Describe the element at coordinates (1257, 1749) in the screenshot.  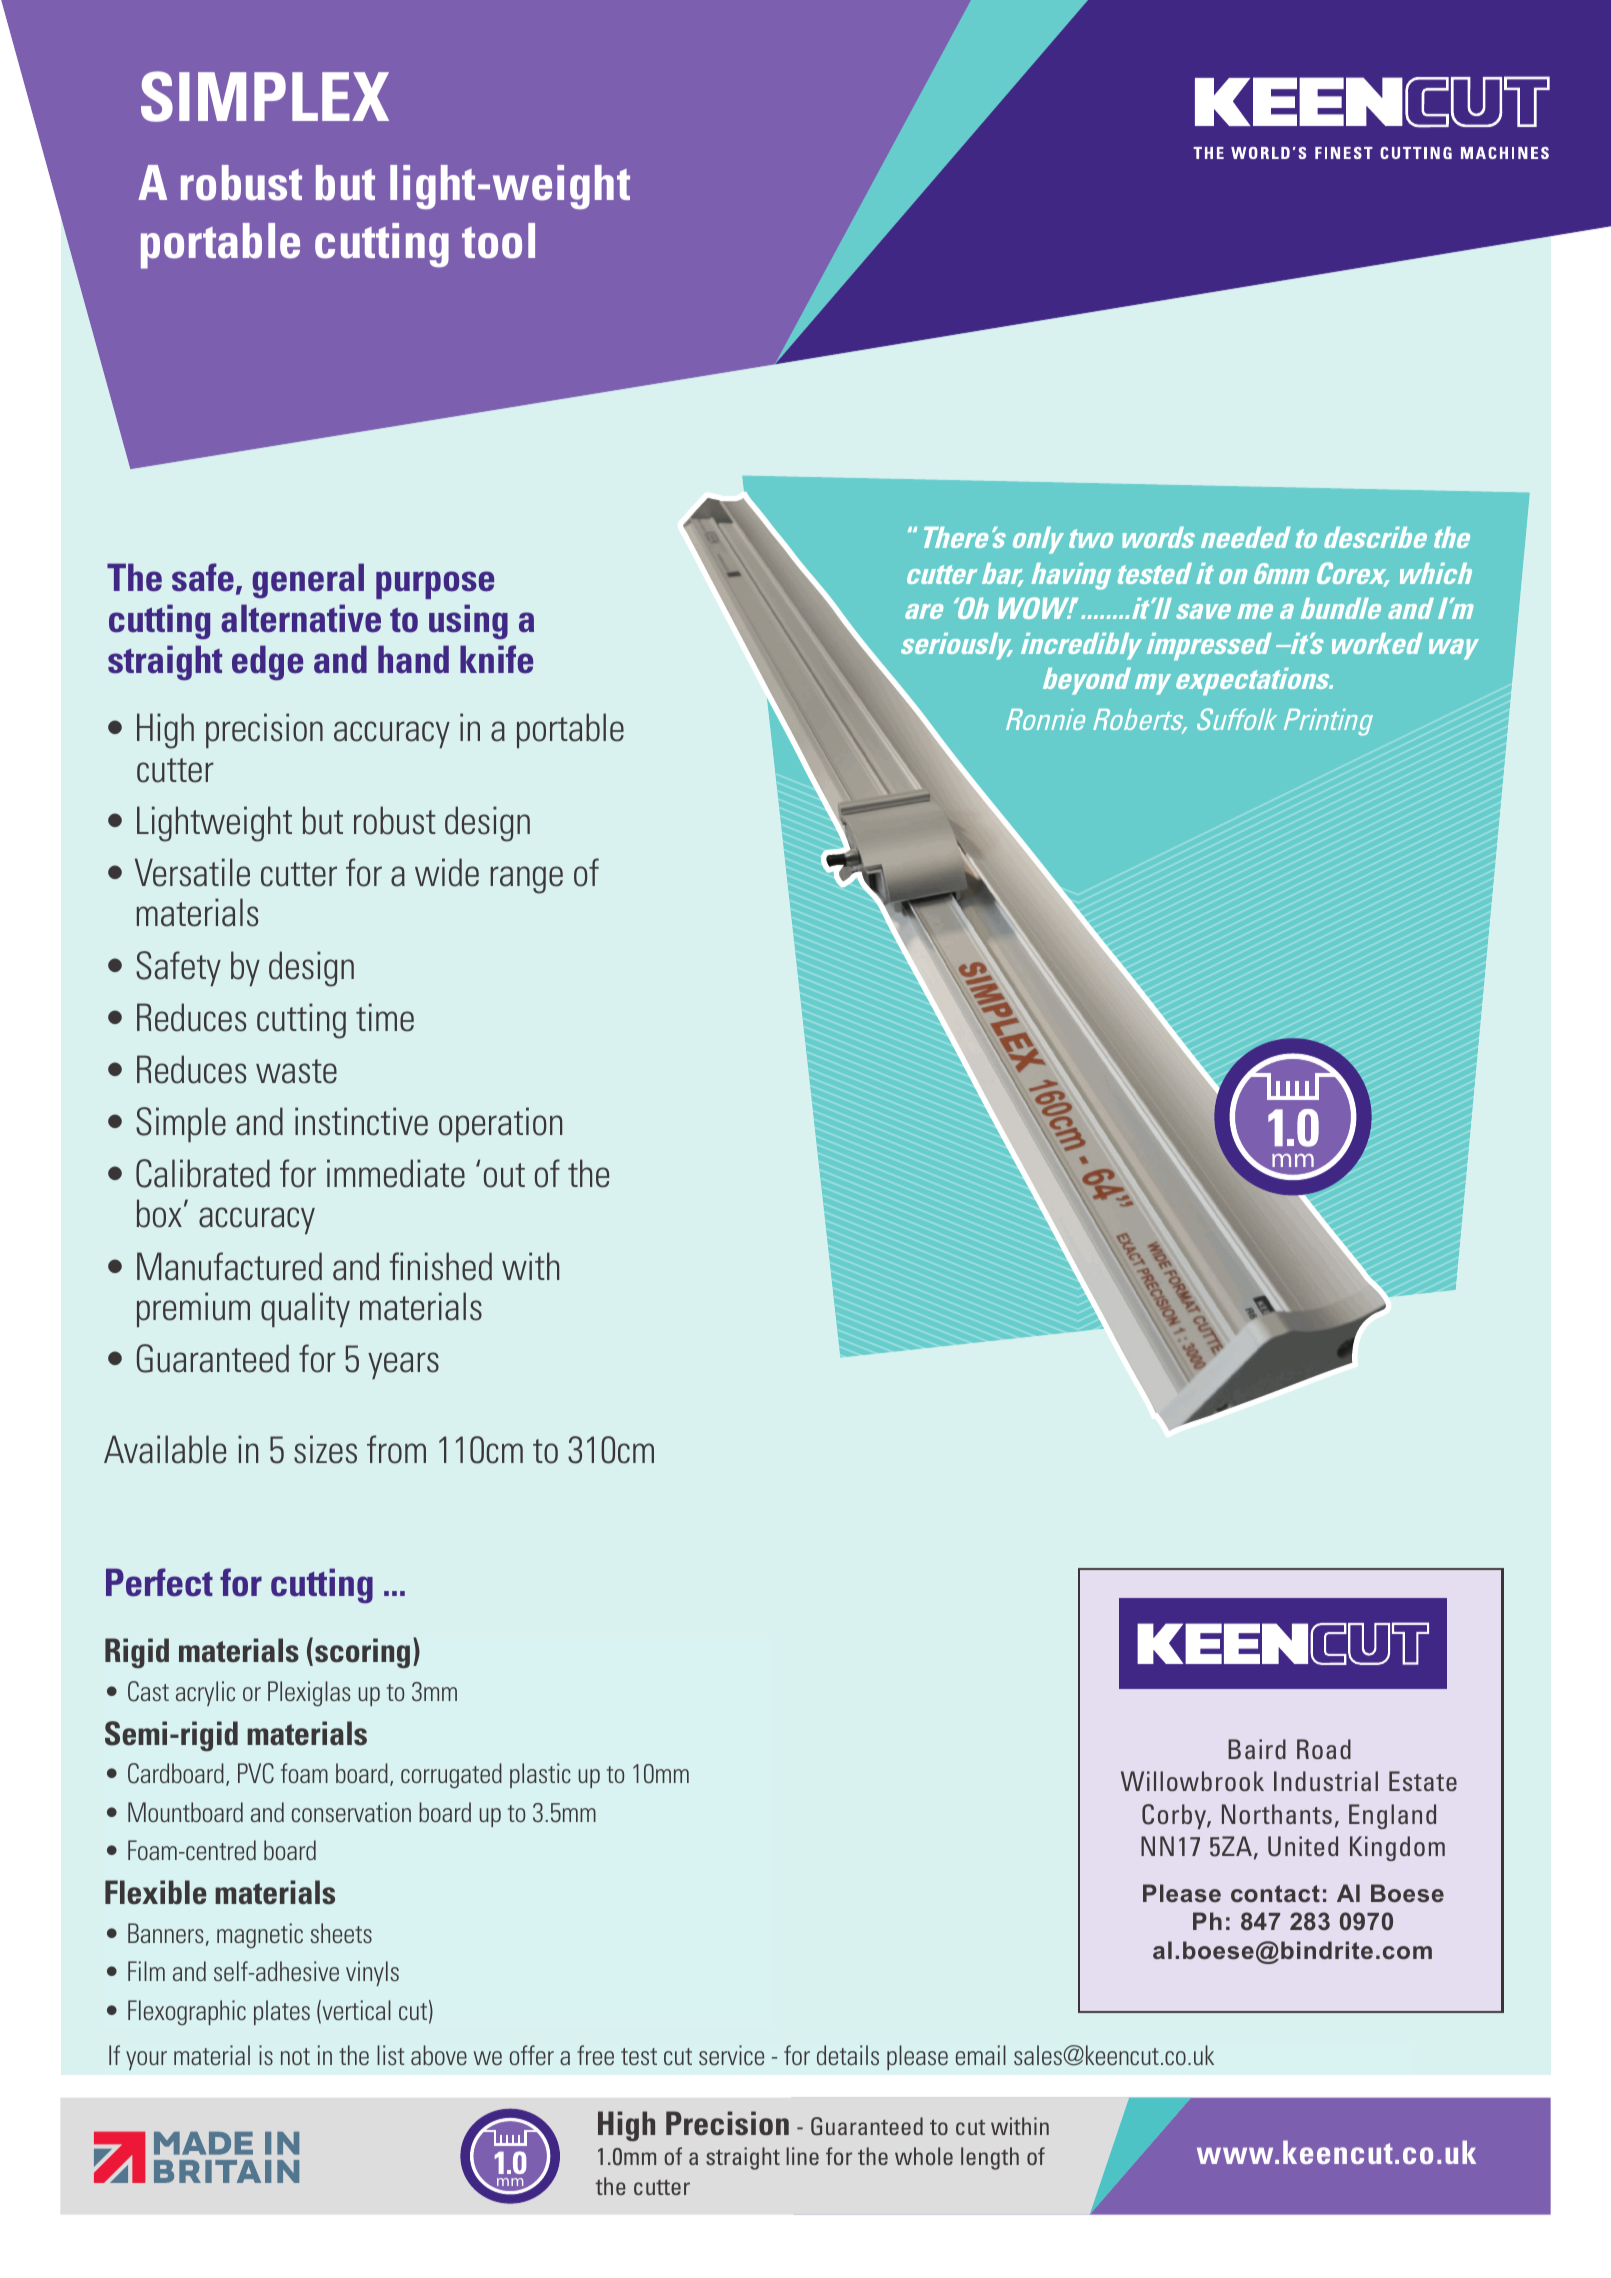
I see `Baird` at that location.
